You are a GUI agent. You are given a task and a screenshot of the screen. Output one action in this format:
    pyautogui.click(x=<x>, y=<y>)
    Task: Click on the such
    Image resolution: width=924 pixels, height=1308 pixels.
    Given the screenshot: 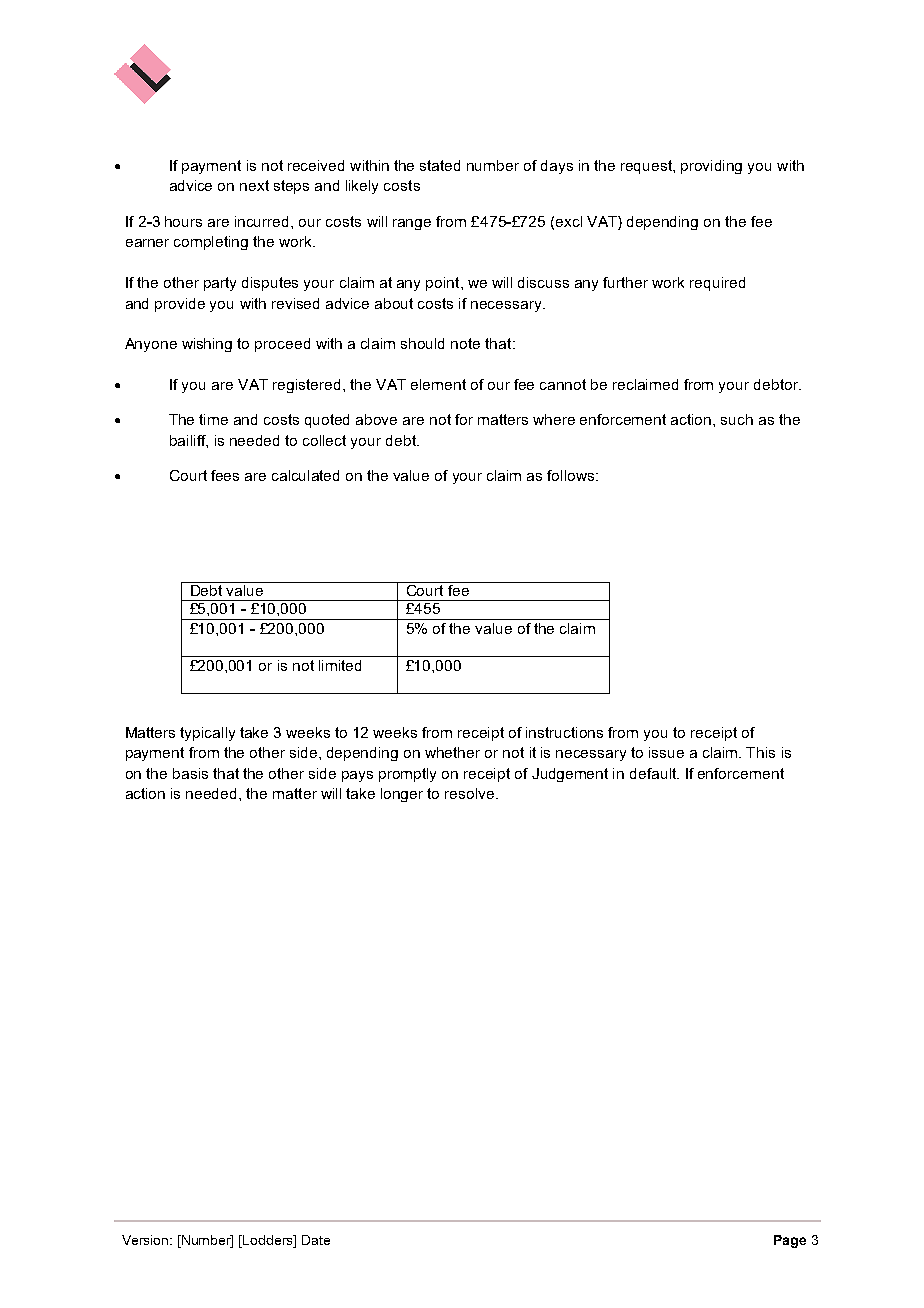 What is the action you would take?
    pyautogui.click(x=737, y=419)
